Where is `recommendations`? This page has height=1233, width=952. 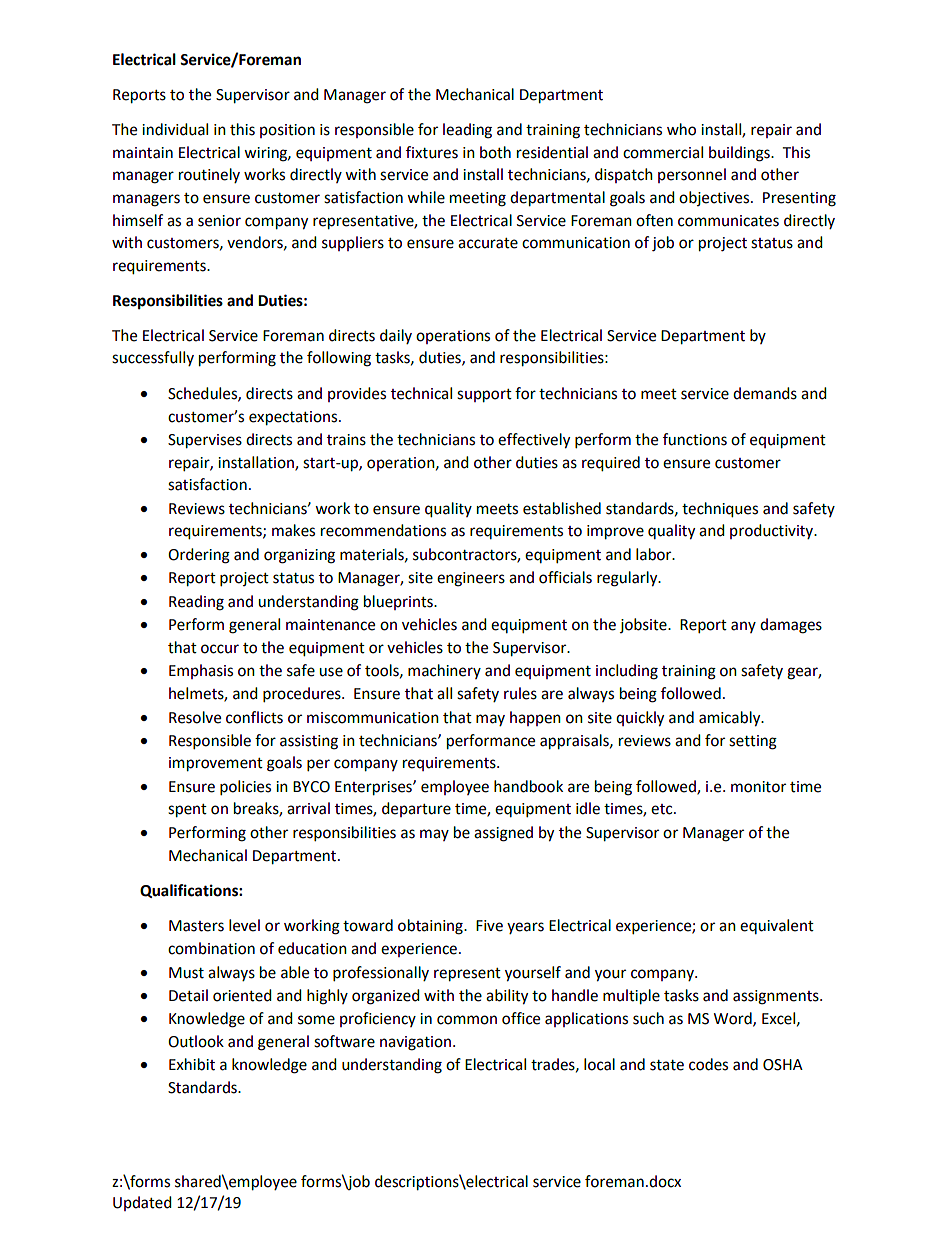
recommendations is located at coordinates (383, 530).
